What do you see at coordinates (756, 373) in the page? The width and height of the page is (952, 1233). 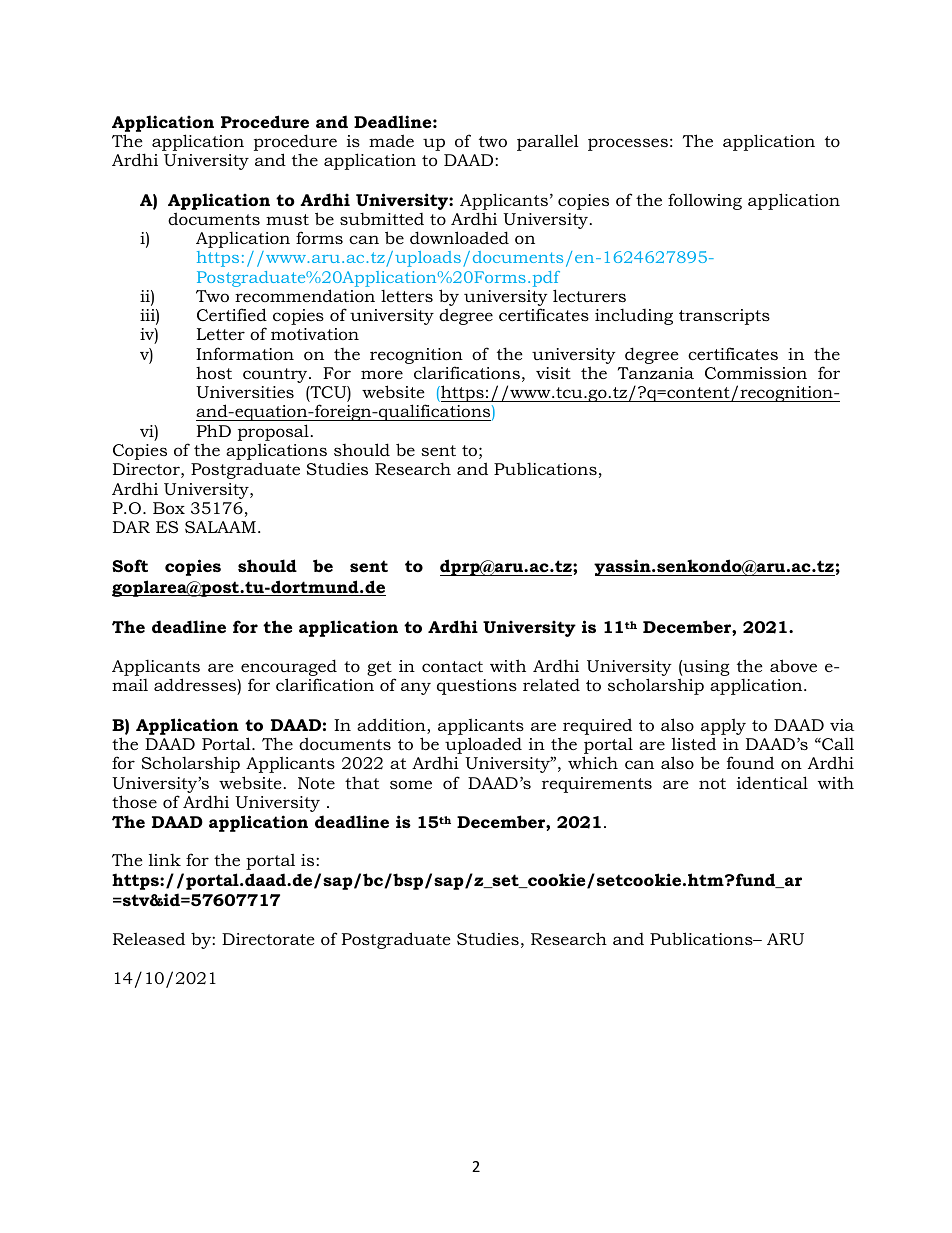 I see `Commission` at bounding box center [756, 373].
